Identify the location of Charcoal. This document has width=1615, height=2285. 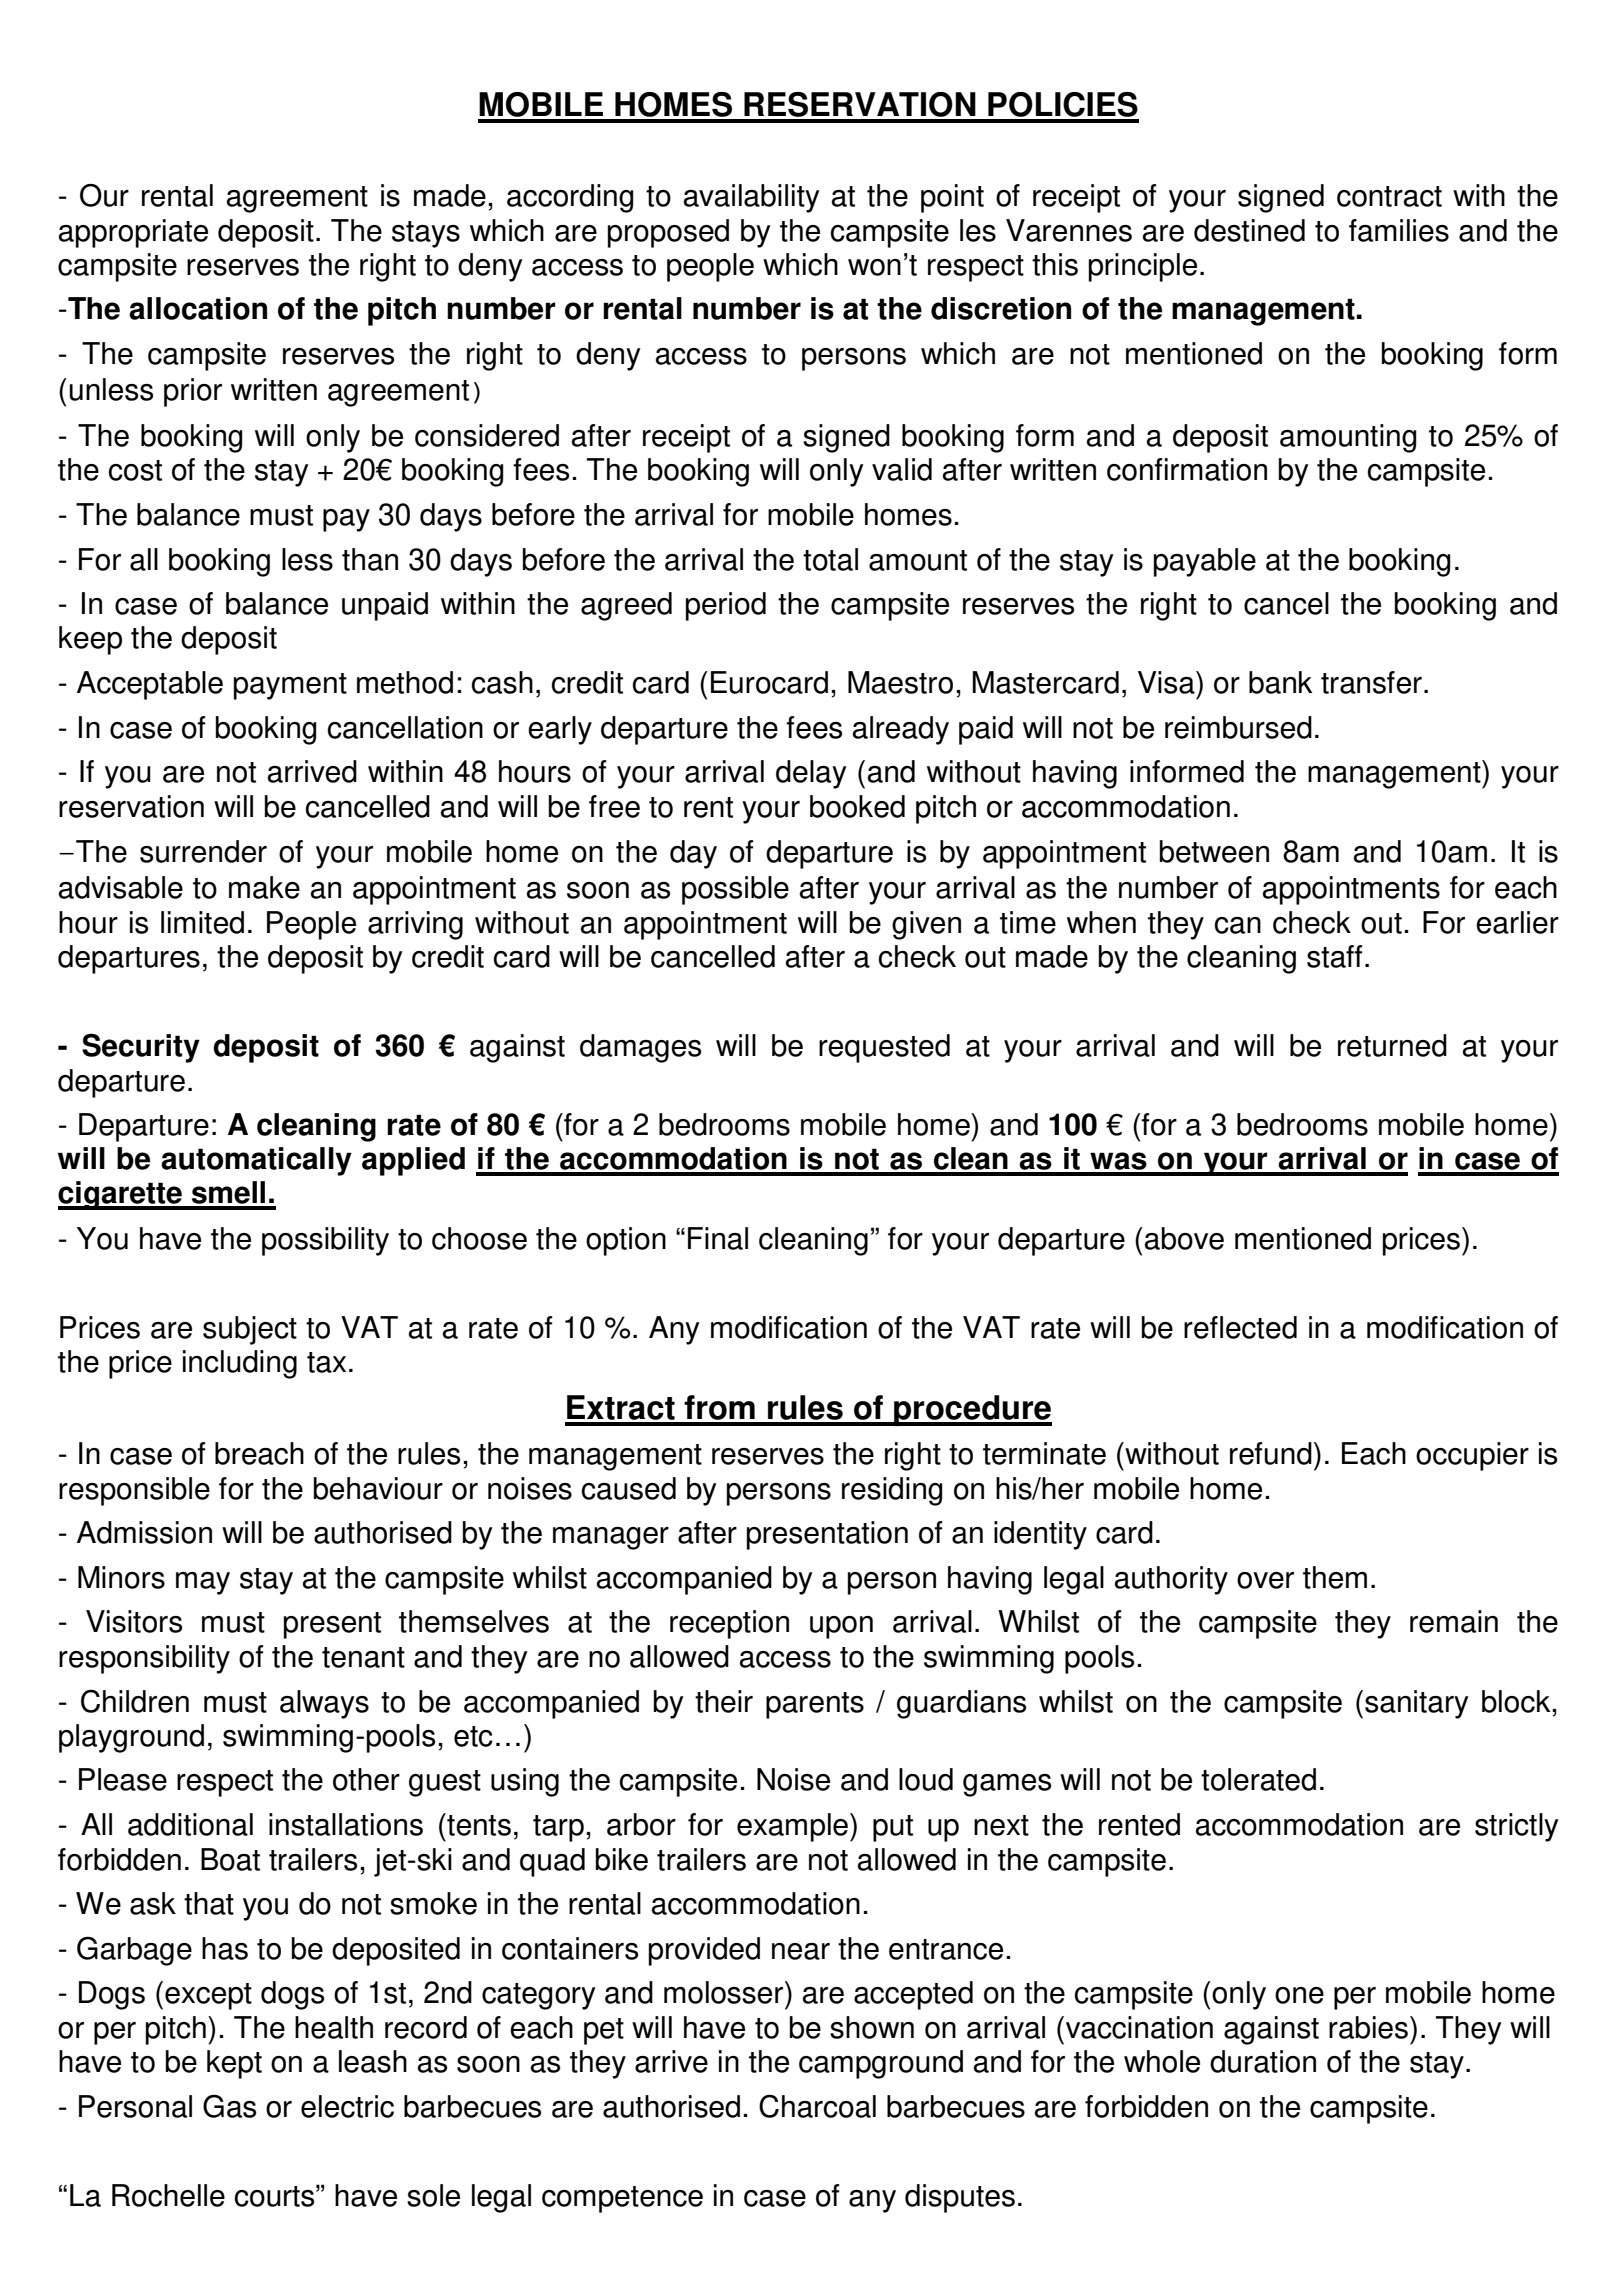
(817, 2106).
